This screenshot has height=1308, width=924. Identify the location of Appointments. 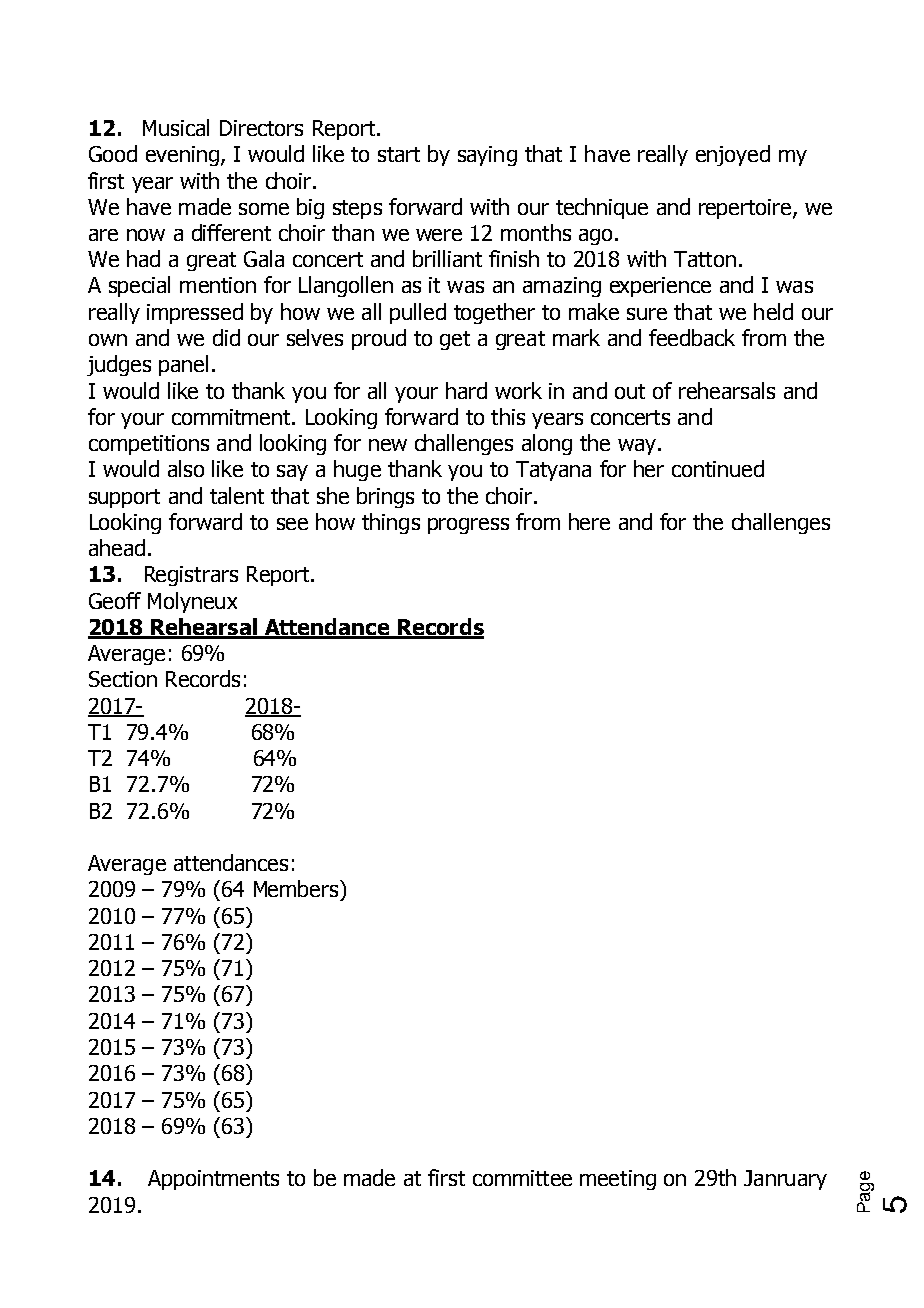
(213, 1180).
